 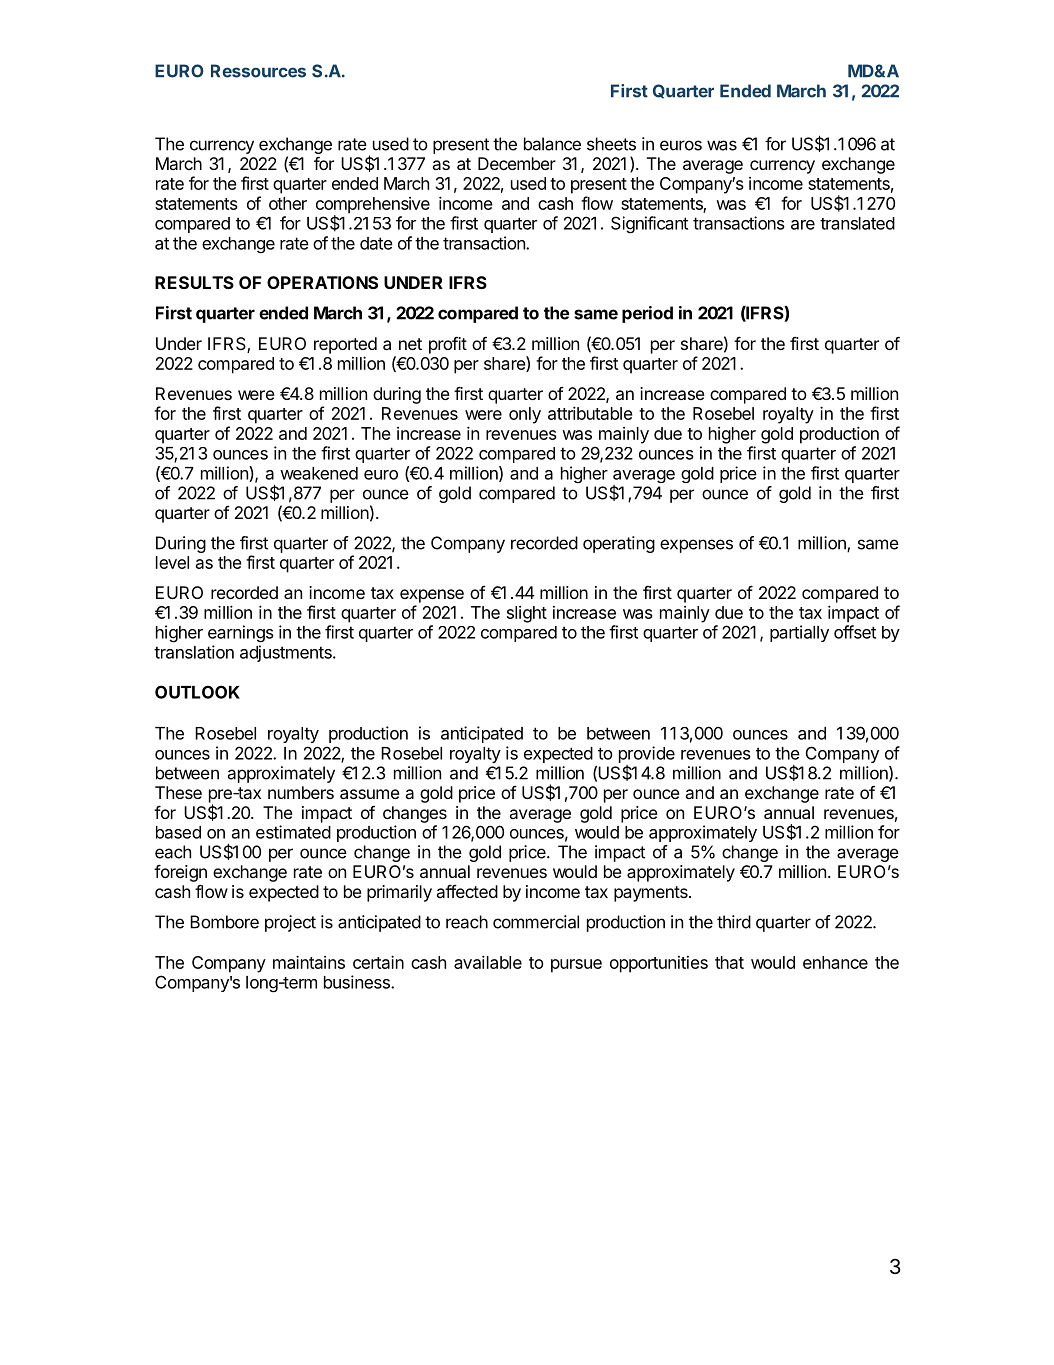 I want to click on provide, so click(x=647, y=754).
